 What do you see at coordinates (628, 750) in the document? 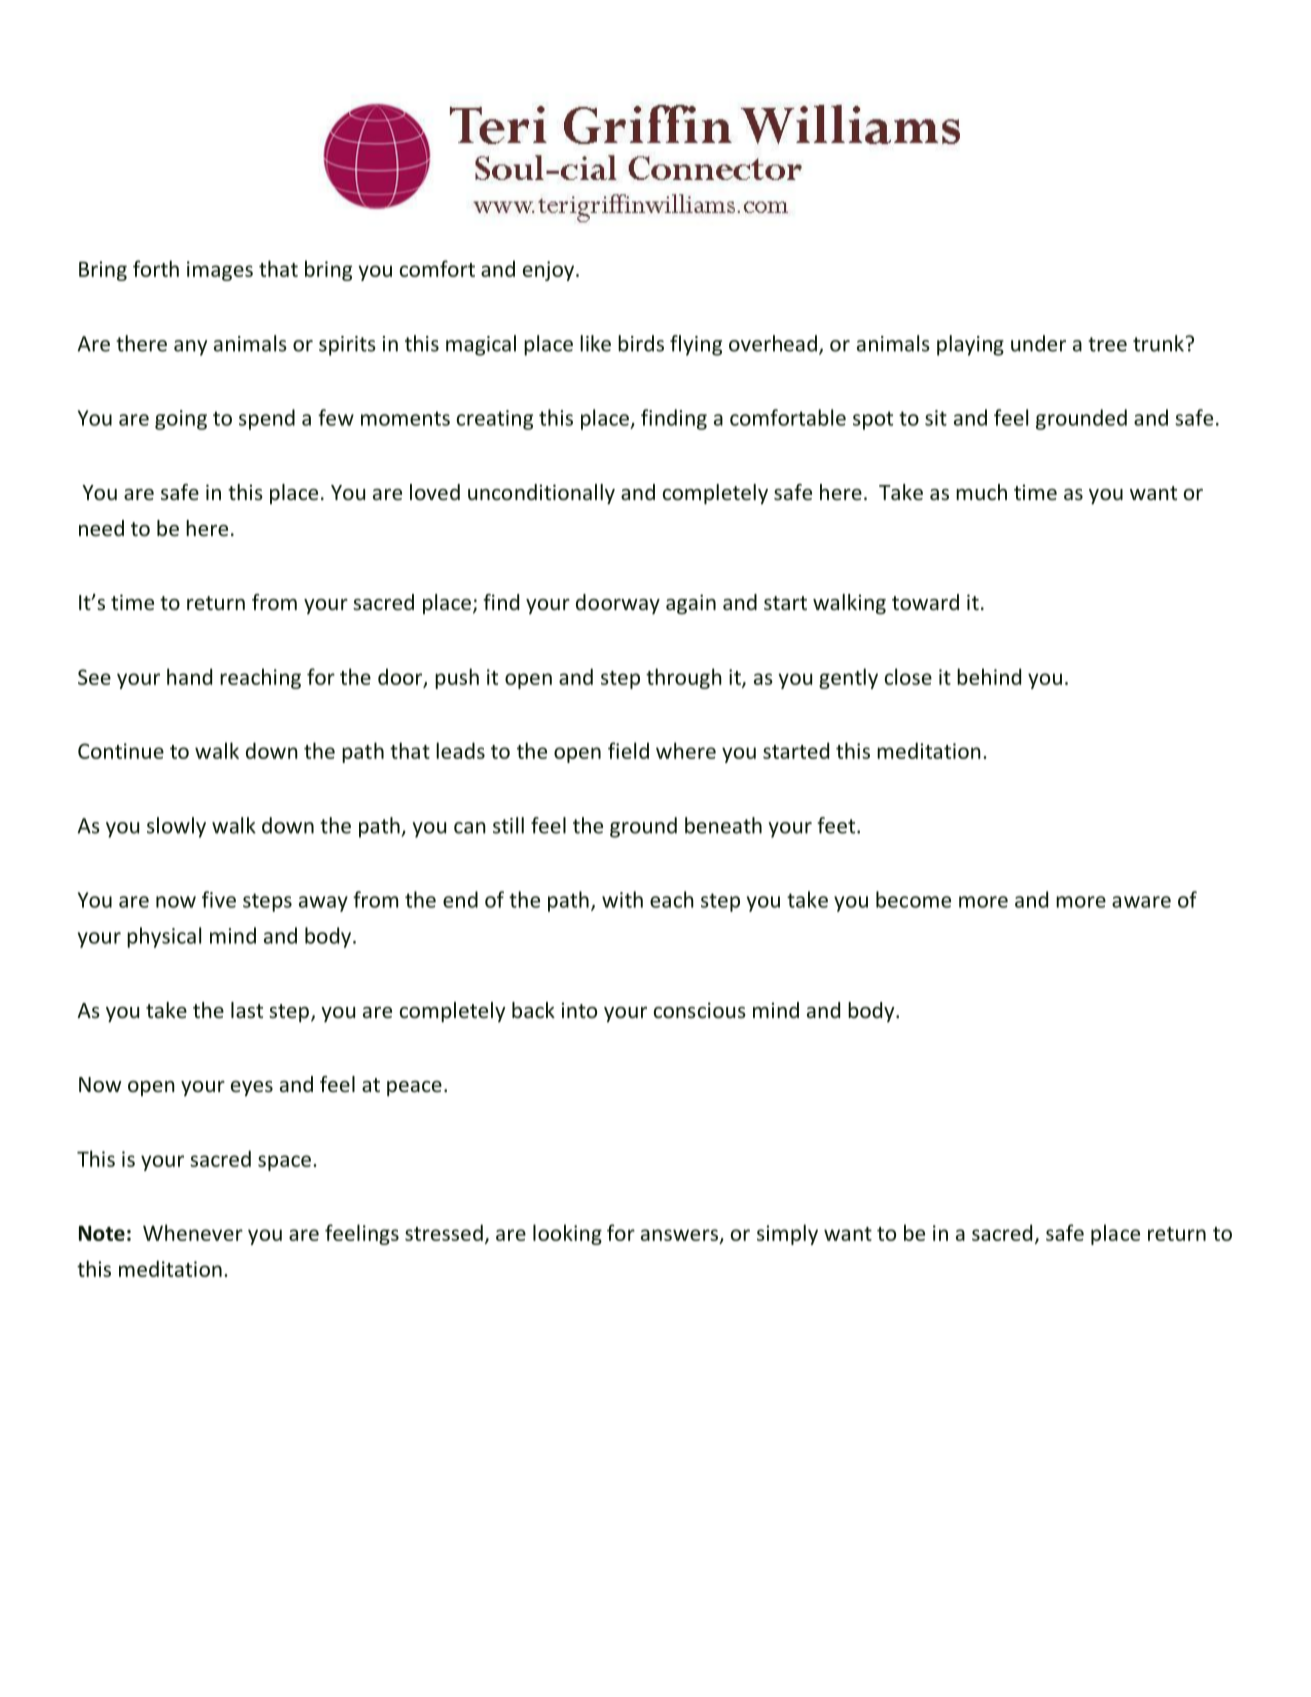
I see `field` at bounding box center [628, 750].
